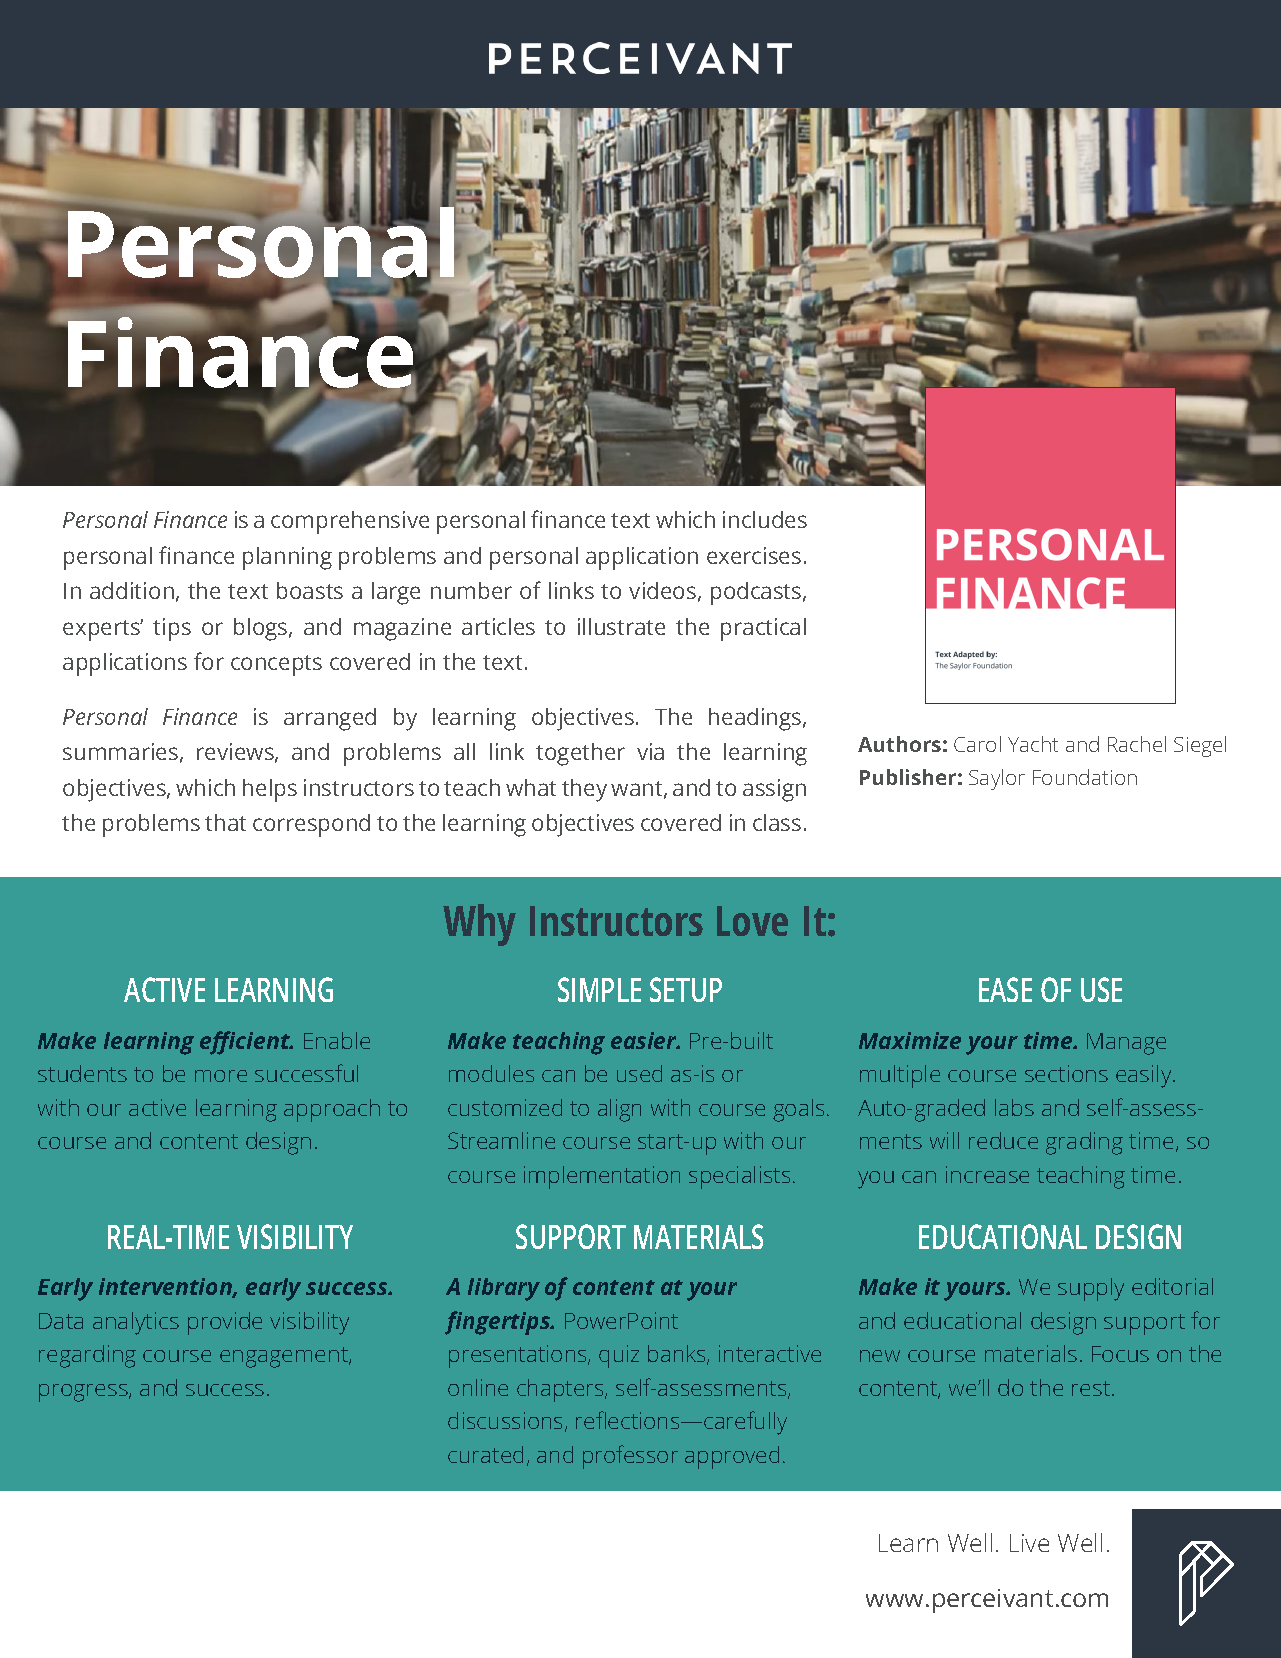  I want to click on exercises, so click(754, 555).
